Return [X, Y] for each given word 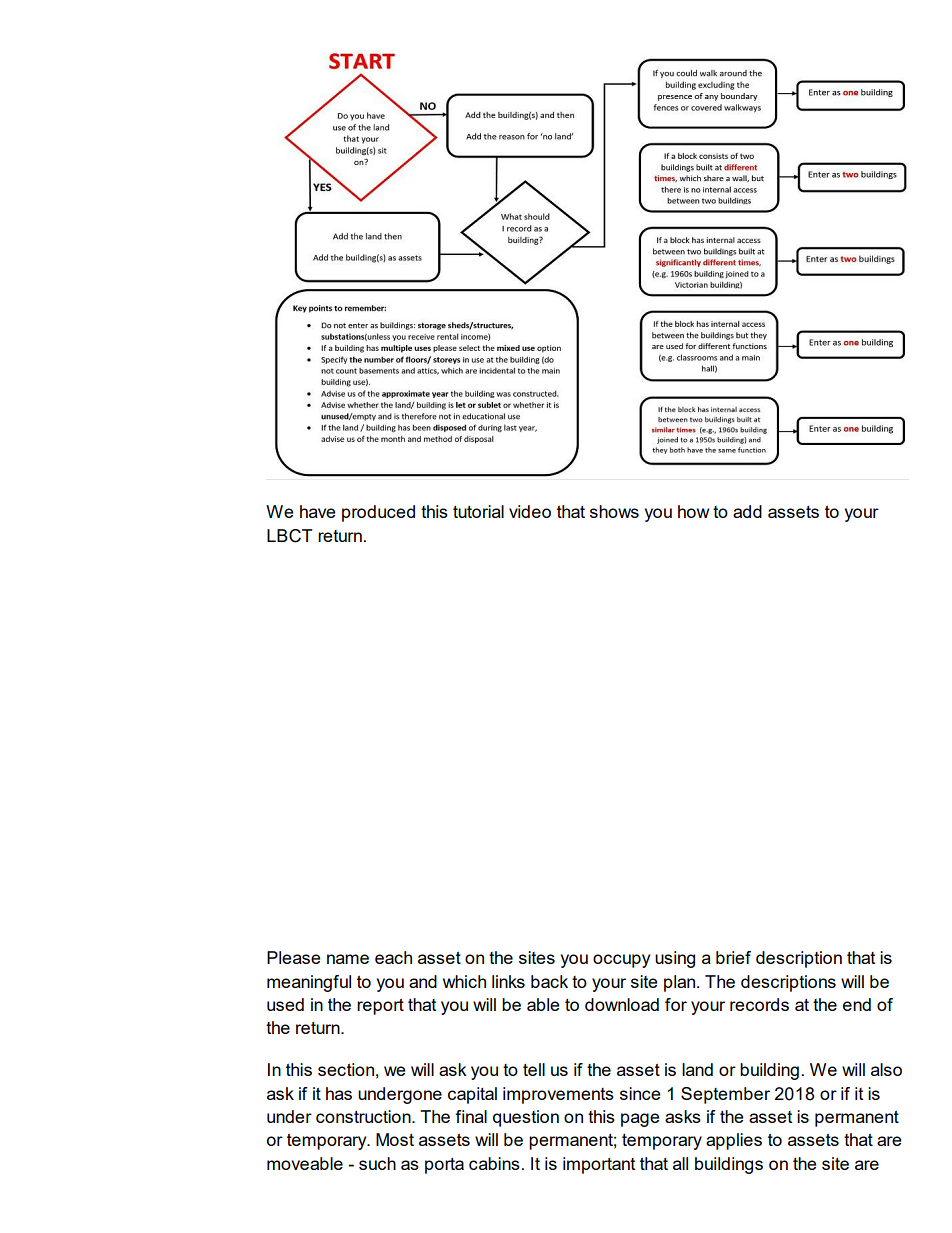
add [747, 511]
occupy [621, 961]
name [348, 959]
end [857, 1004]
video [530, 511]
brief [733, 957]
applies [734, 1141]
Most [395, 1139]
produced [378, 513]
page [640, 1120]
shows [614, 511]
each [393, 957]
